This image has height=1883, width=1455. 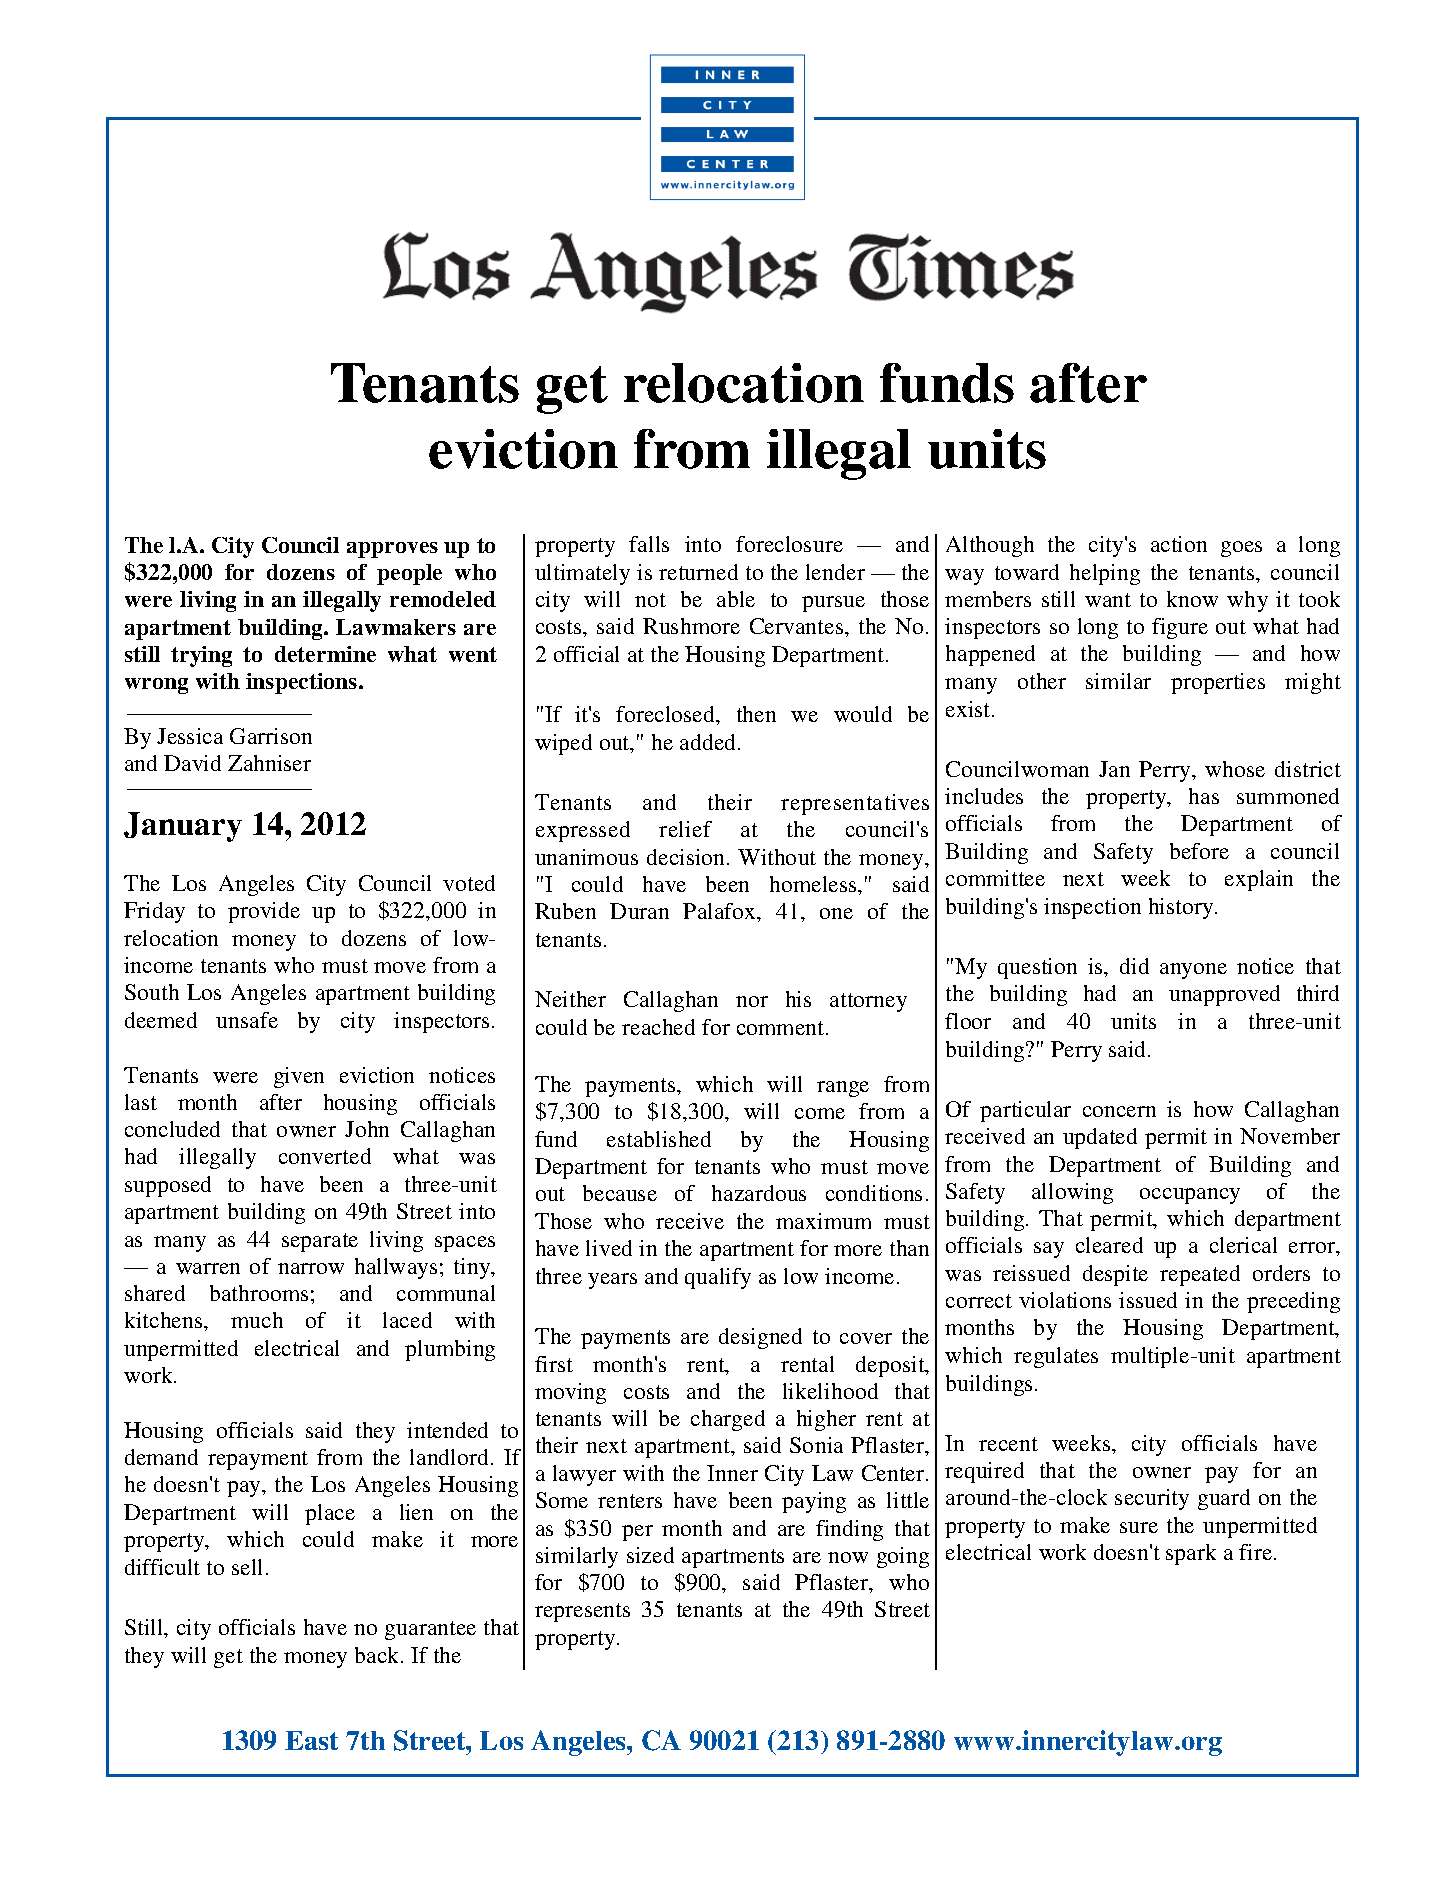 What do you see at coordinates (1192, 599) in the image?
I see `know` at bounding box center [1192, 599].
